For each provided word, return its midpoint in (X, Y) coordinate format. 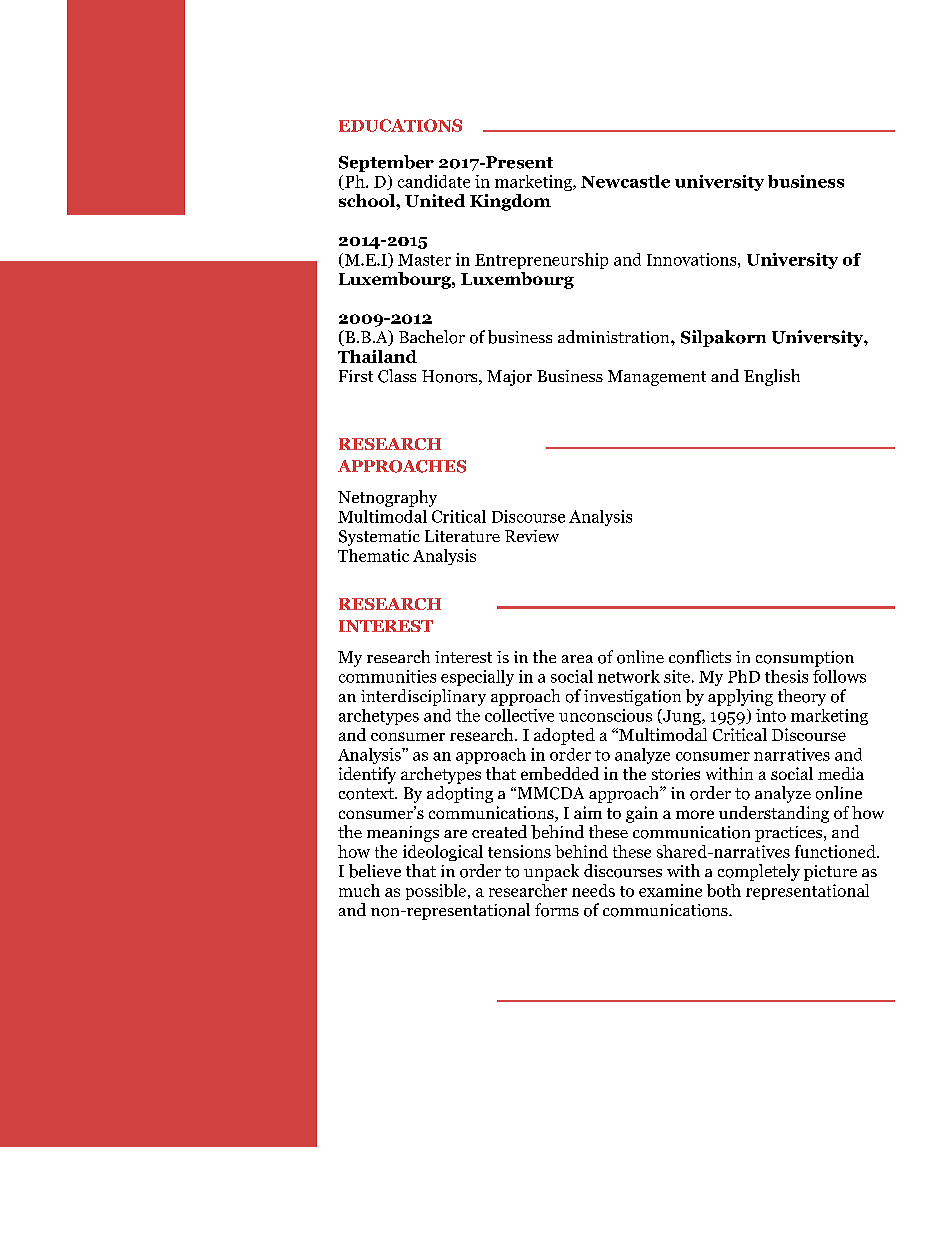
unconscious (605, 715)
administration (615, 337)
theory (802, 697)
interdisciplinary (423, 697)
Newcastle (625, 181)
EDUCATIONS (400, 125)
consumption (805, 659)
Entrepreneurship (541, 261)
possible (437, 892)
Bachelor (432, 337)
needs (593, 890)
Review (532, 536)
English (772, 377)
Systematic (379, 538)
